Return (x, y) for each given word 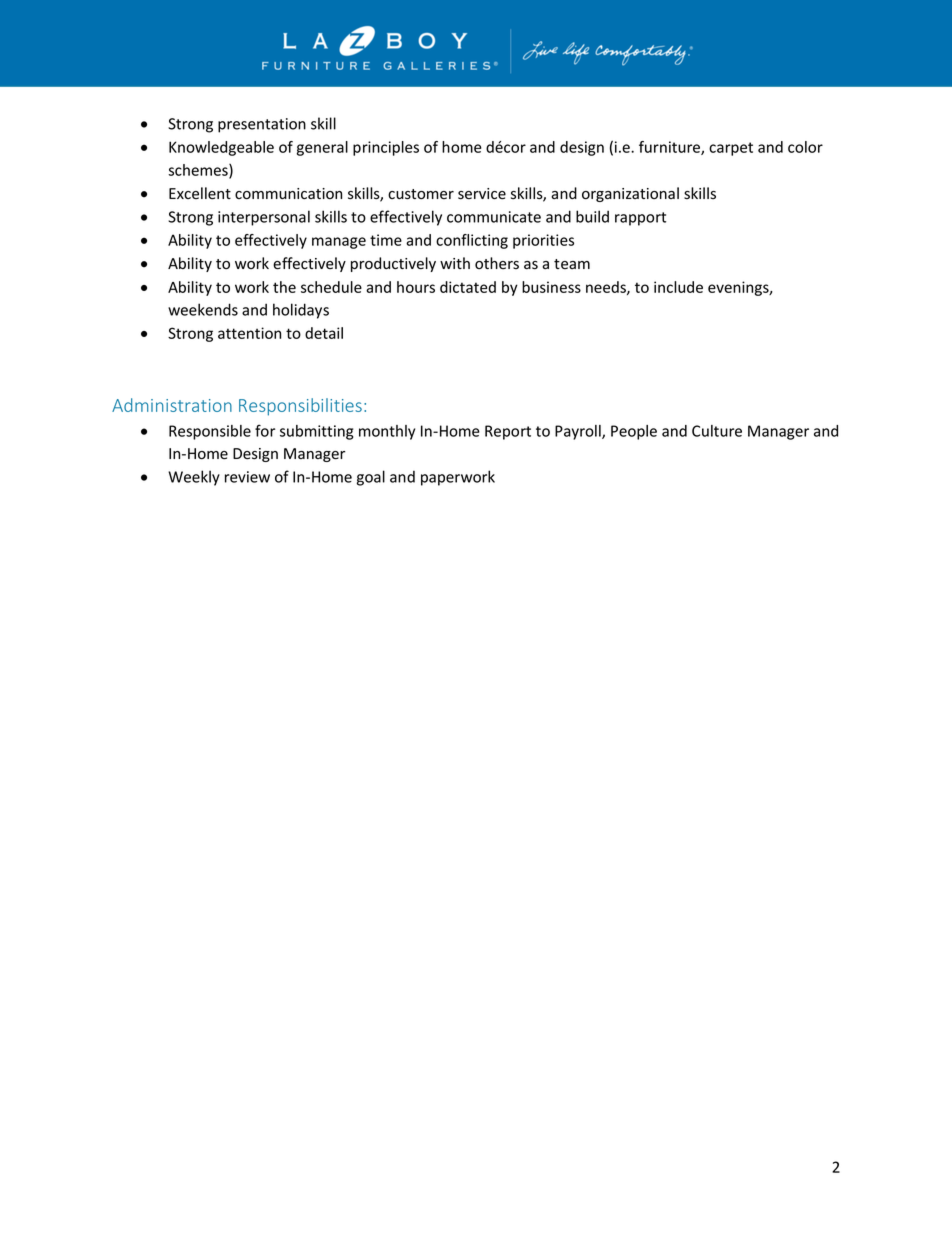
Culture (717, 431)
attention (249, 333)
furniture (670, 148)
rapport (640, 219)
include (678, 287)
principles (386, 148)
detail (324, 333)
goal (371, 478)
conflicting (472, 241)
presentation (262, 125)
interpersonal (264, 218)
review (247, 477)
